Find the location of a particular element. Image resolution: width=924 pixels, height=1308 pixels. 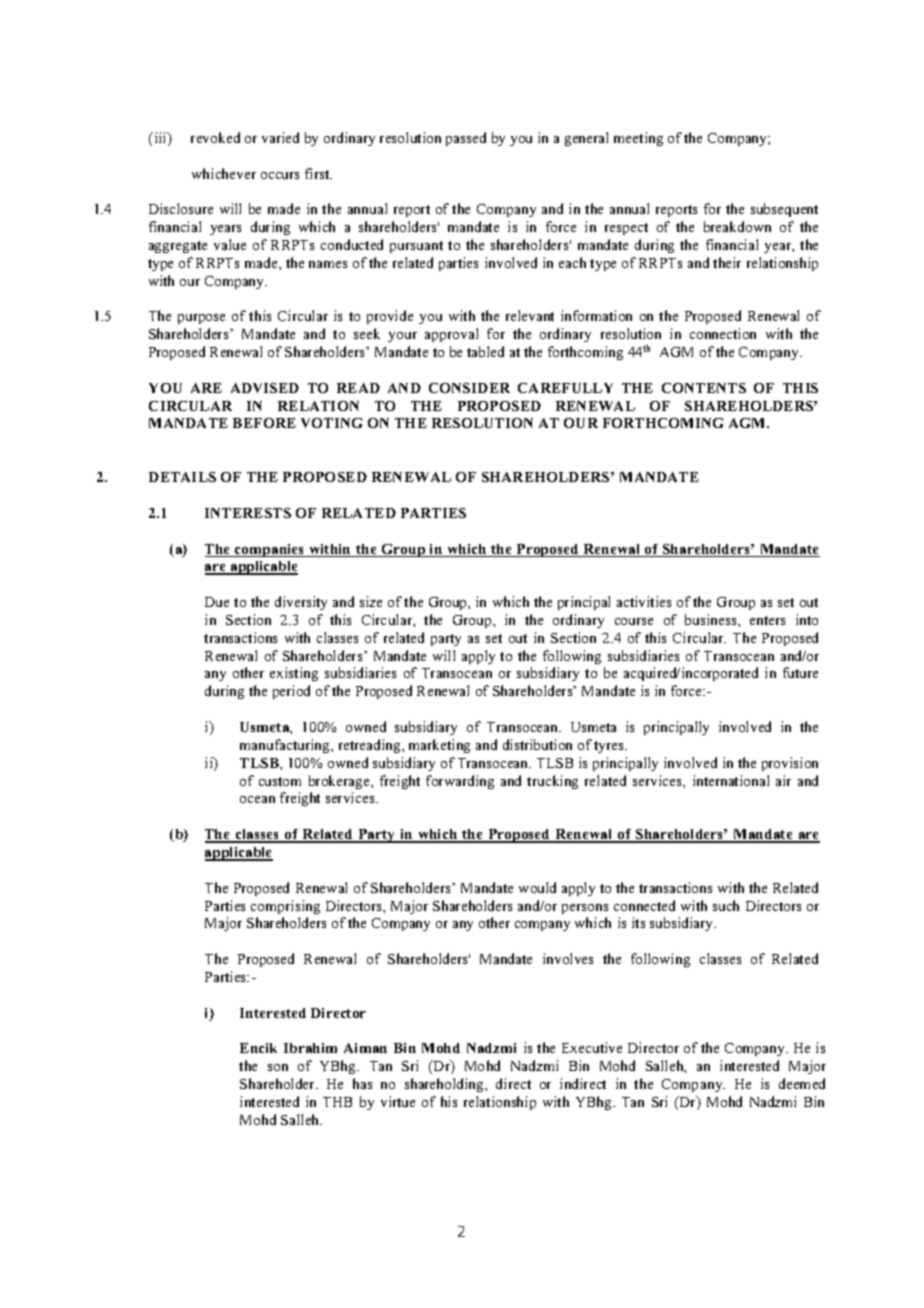

would is located at coordinates (537, 887).
